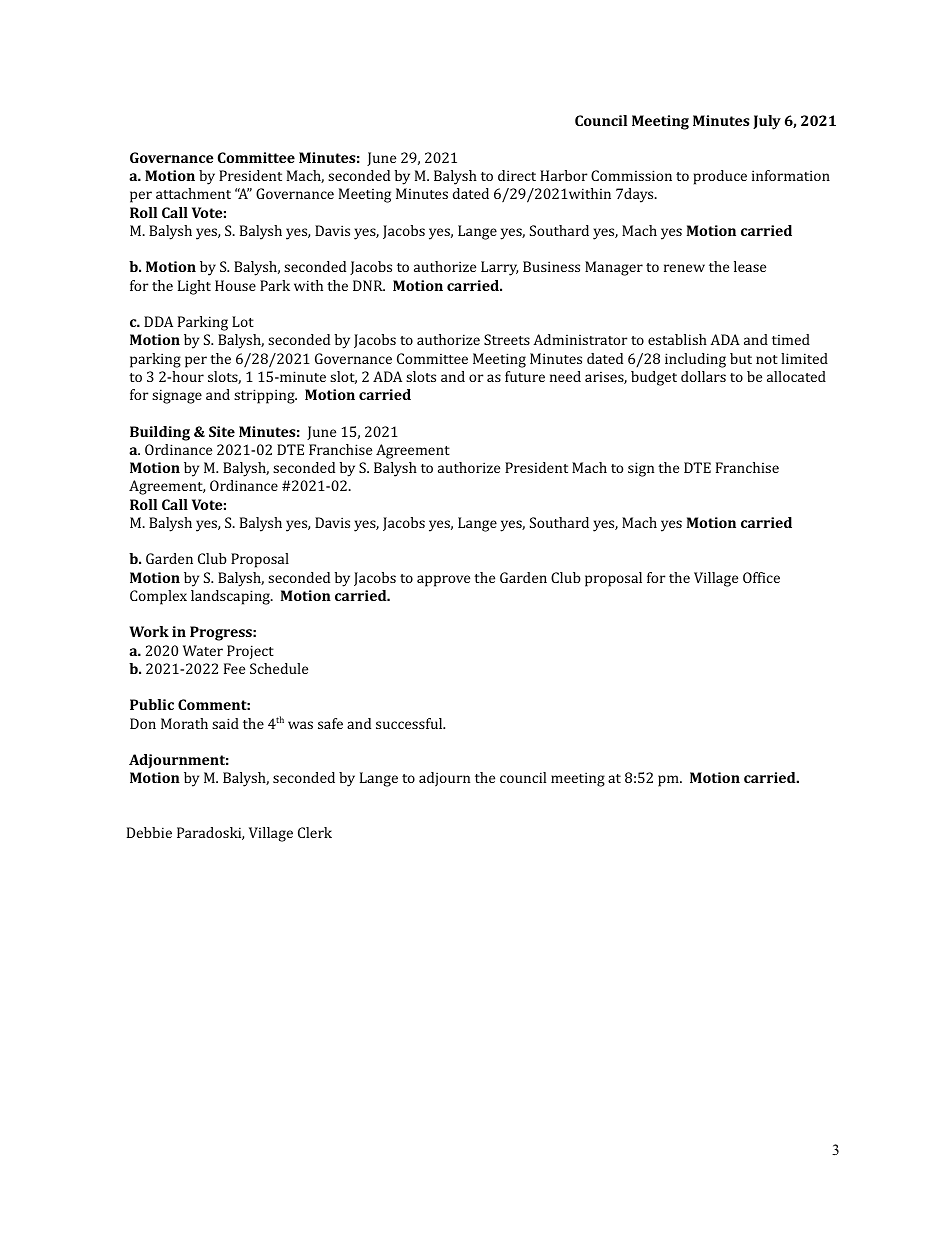 The image size is (952, 1233). What do you see at coordinates (507, 339) in the screenshot?
I see `Streets` at bounding box center [507, 339].
